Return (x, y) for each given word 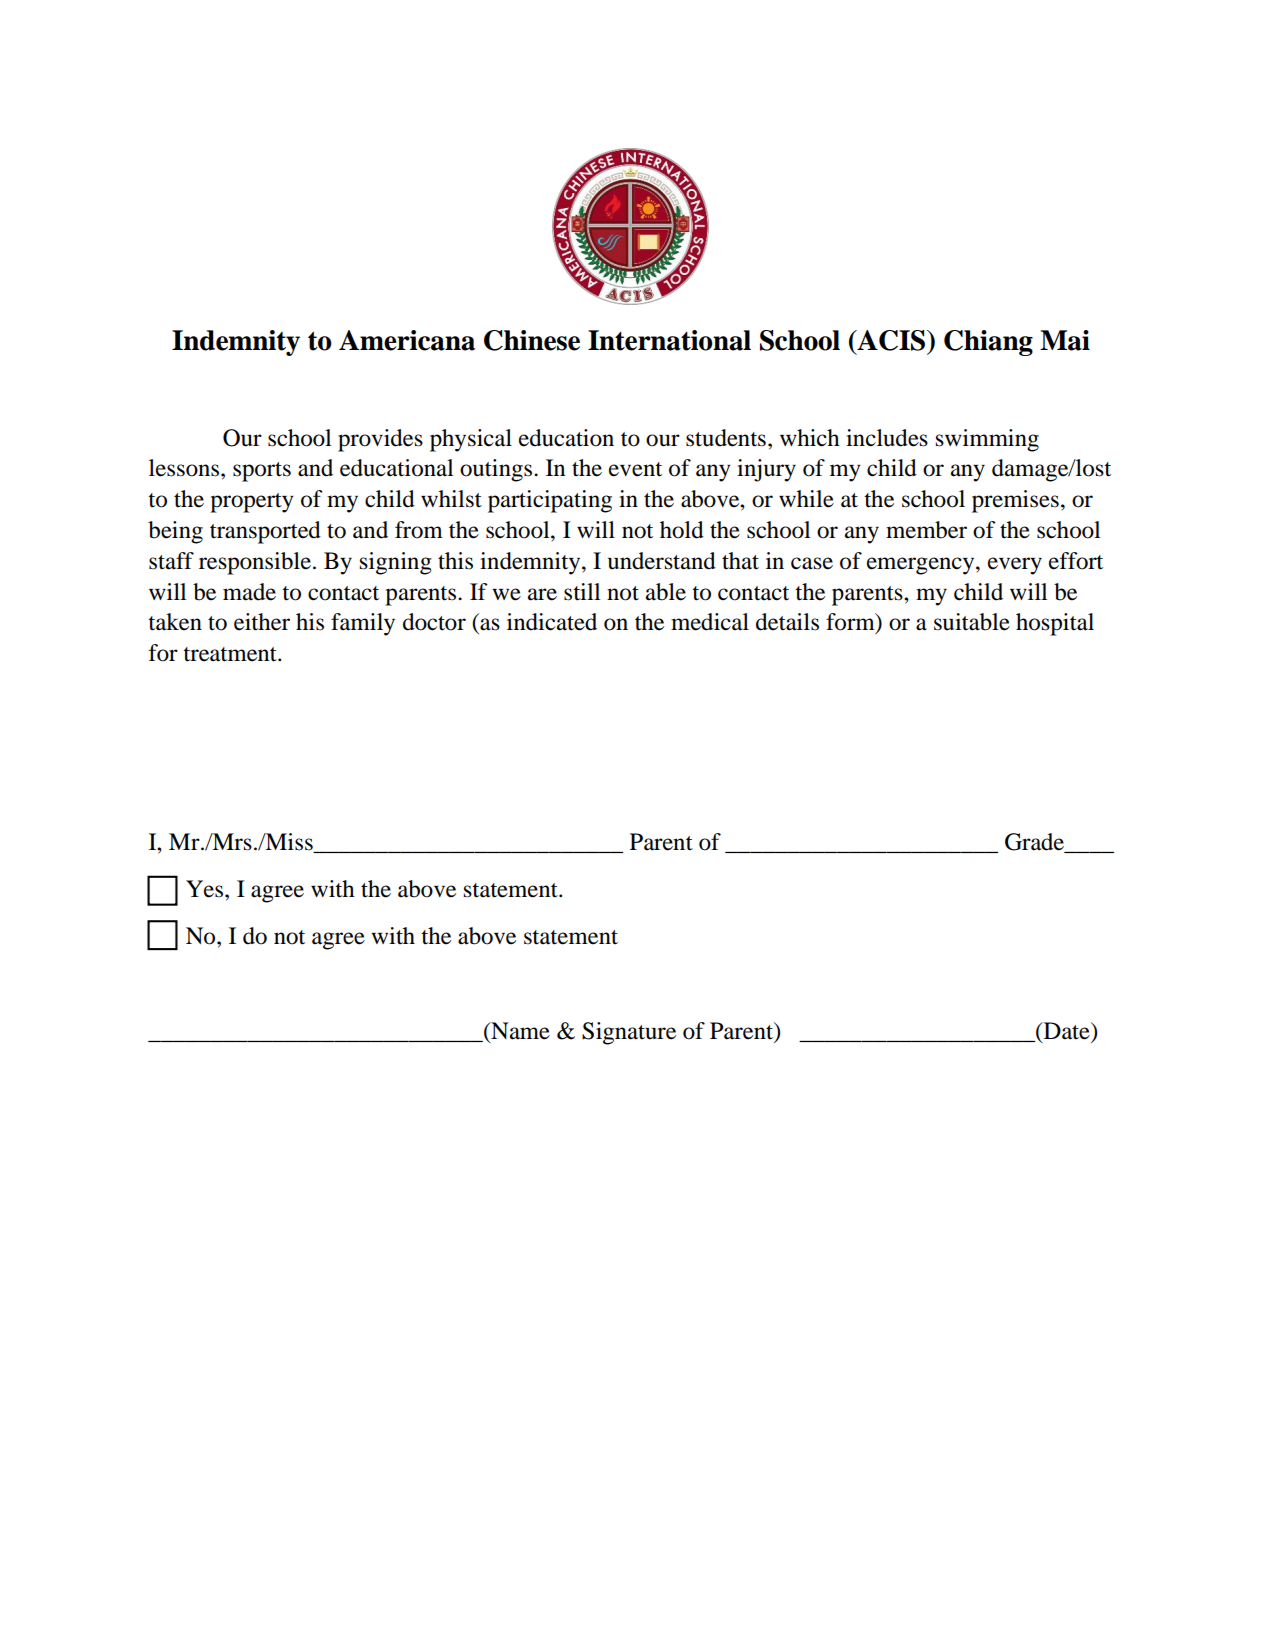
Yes (206, 889)
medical (710, 622)
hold (682, 530)
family (363, 624)
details (787, 622)
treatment (231, 654)
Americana (407, 340)
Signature (629, 1033)
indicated (552, 622)
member (926, 530)
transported (265, 532)
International (669, 340)
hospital (1055, 624)
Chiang (988, 343)
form (851, 623)
